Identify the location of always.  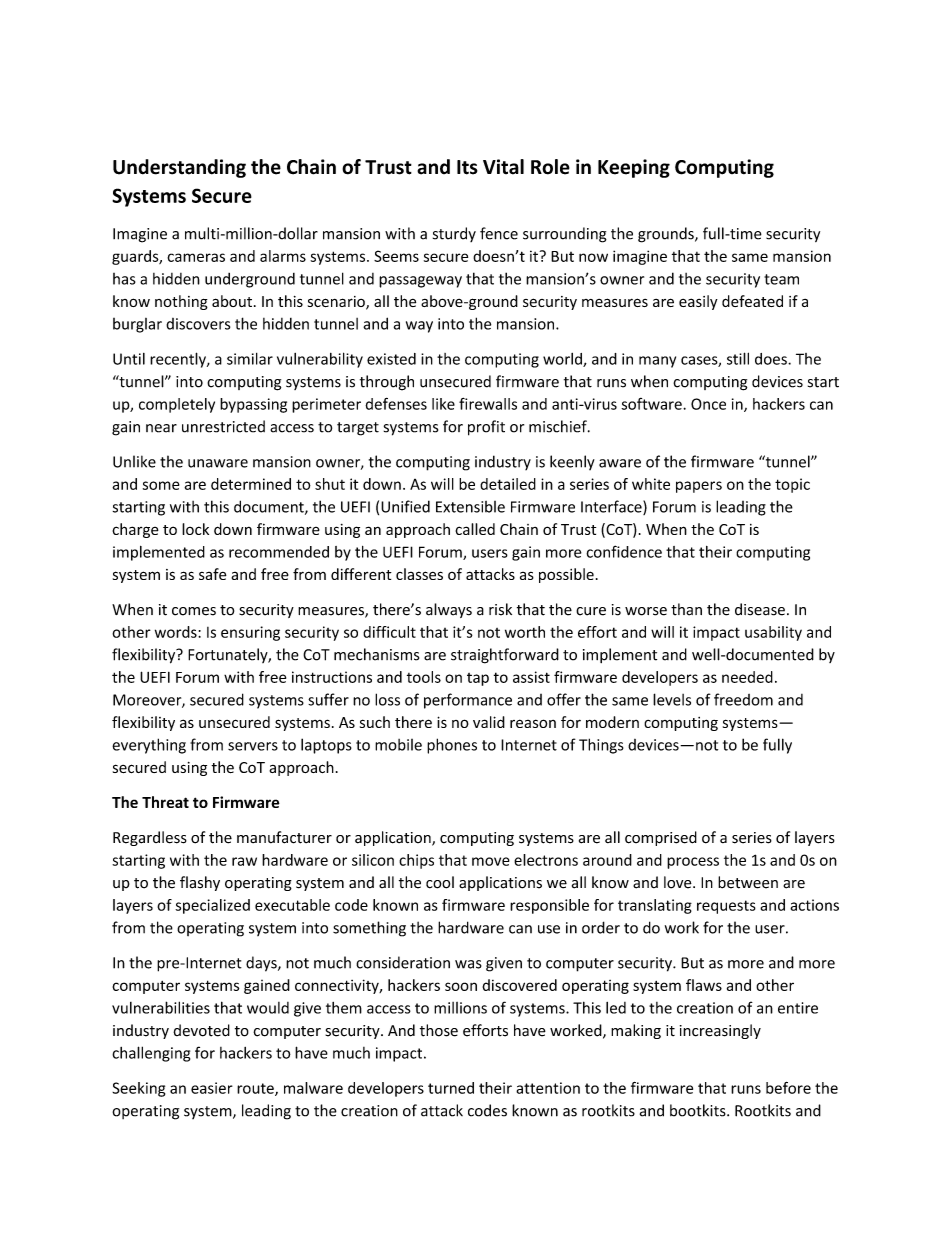
(449, 610).
